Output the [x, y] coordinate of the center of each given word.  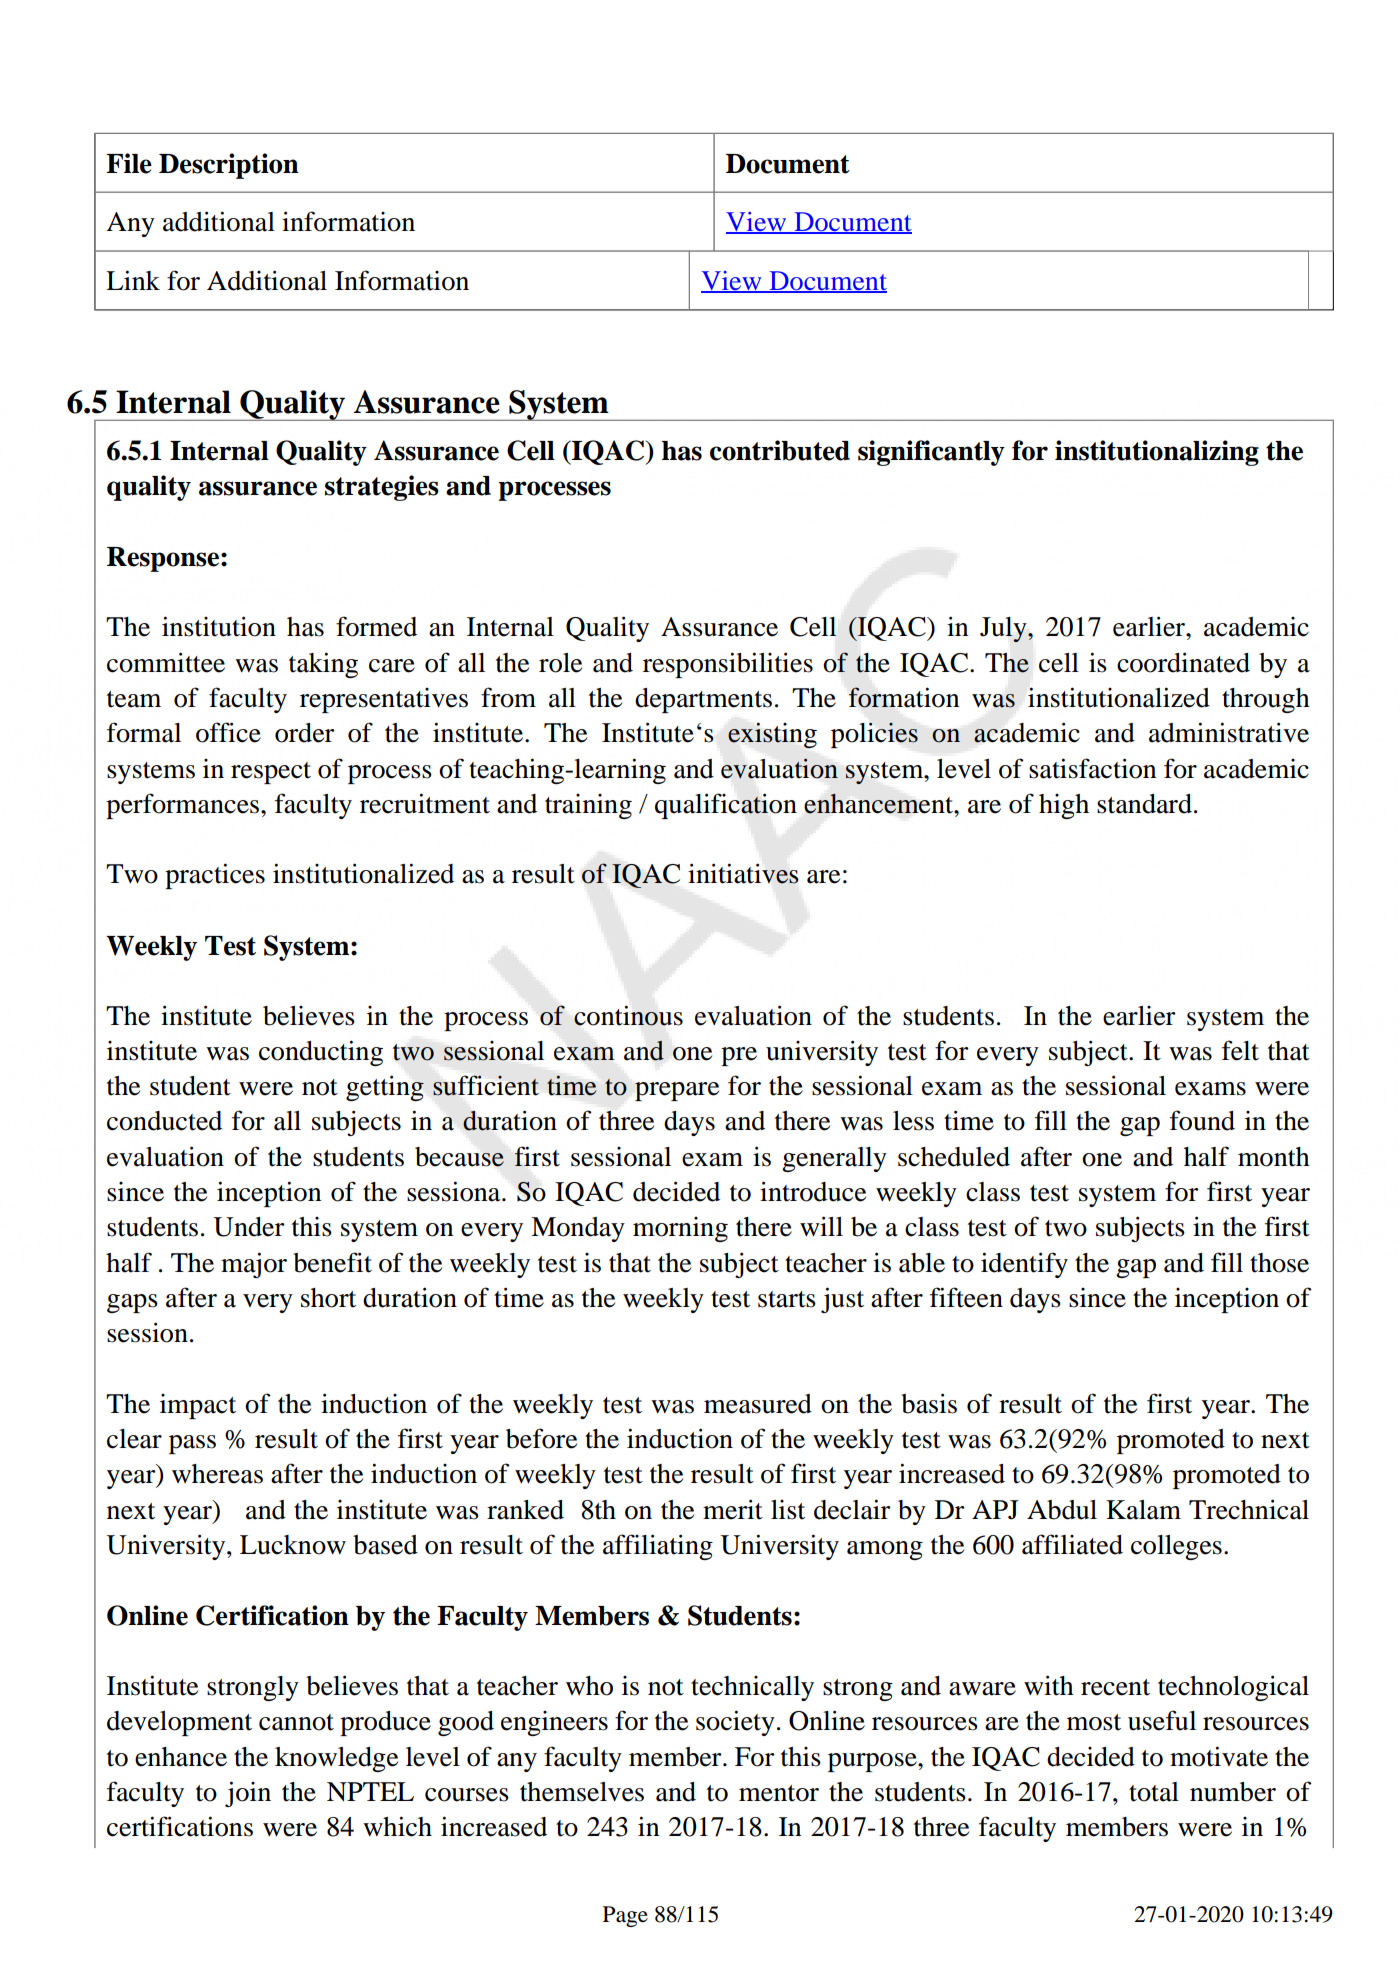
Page [625, 1916]
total [1154, 1792]
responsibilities [728, 665]
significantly [931, 453]
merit [733, 1509]
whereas [217, 1474]
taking [323, 665]
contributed [780, 450]
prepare [677, 1091]
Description [229, 166]
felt [1240, 1050]
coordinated [1183, 662]
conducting [321, 1053]
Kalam [1143, 1510]
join [248, 1794]
